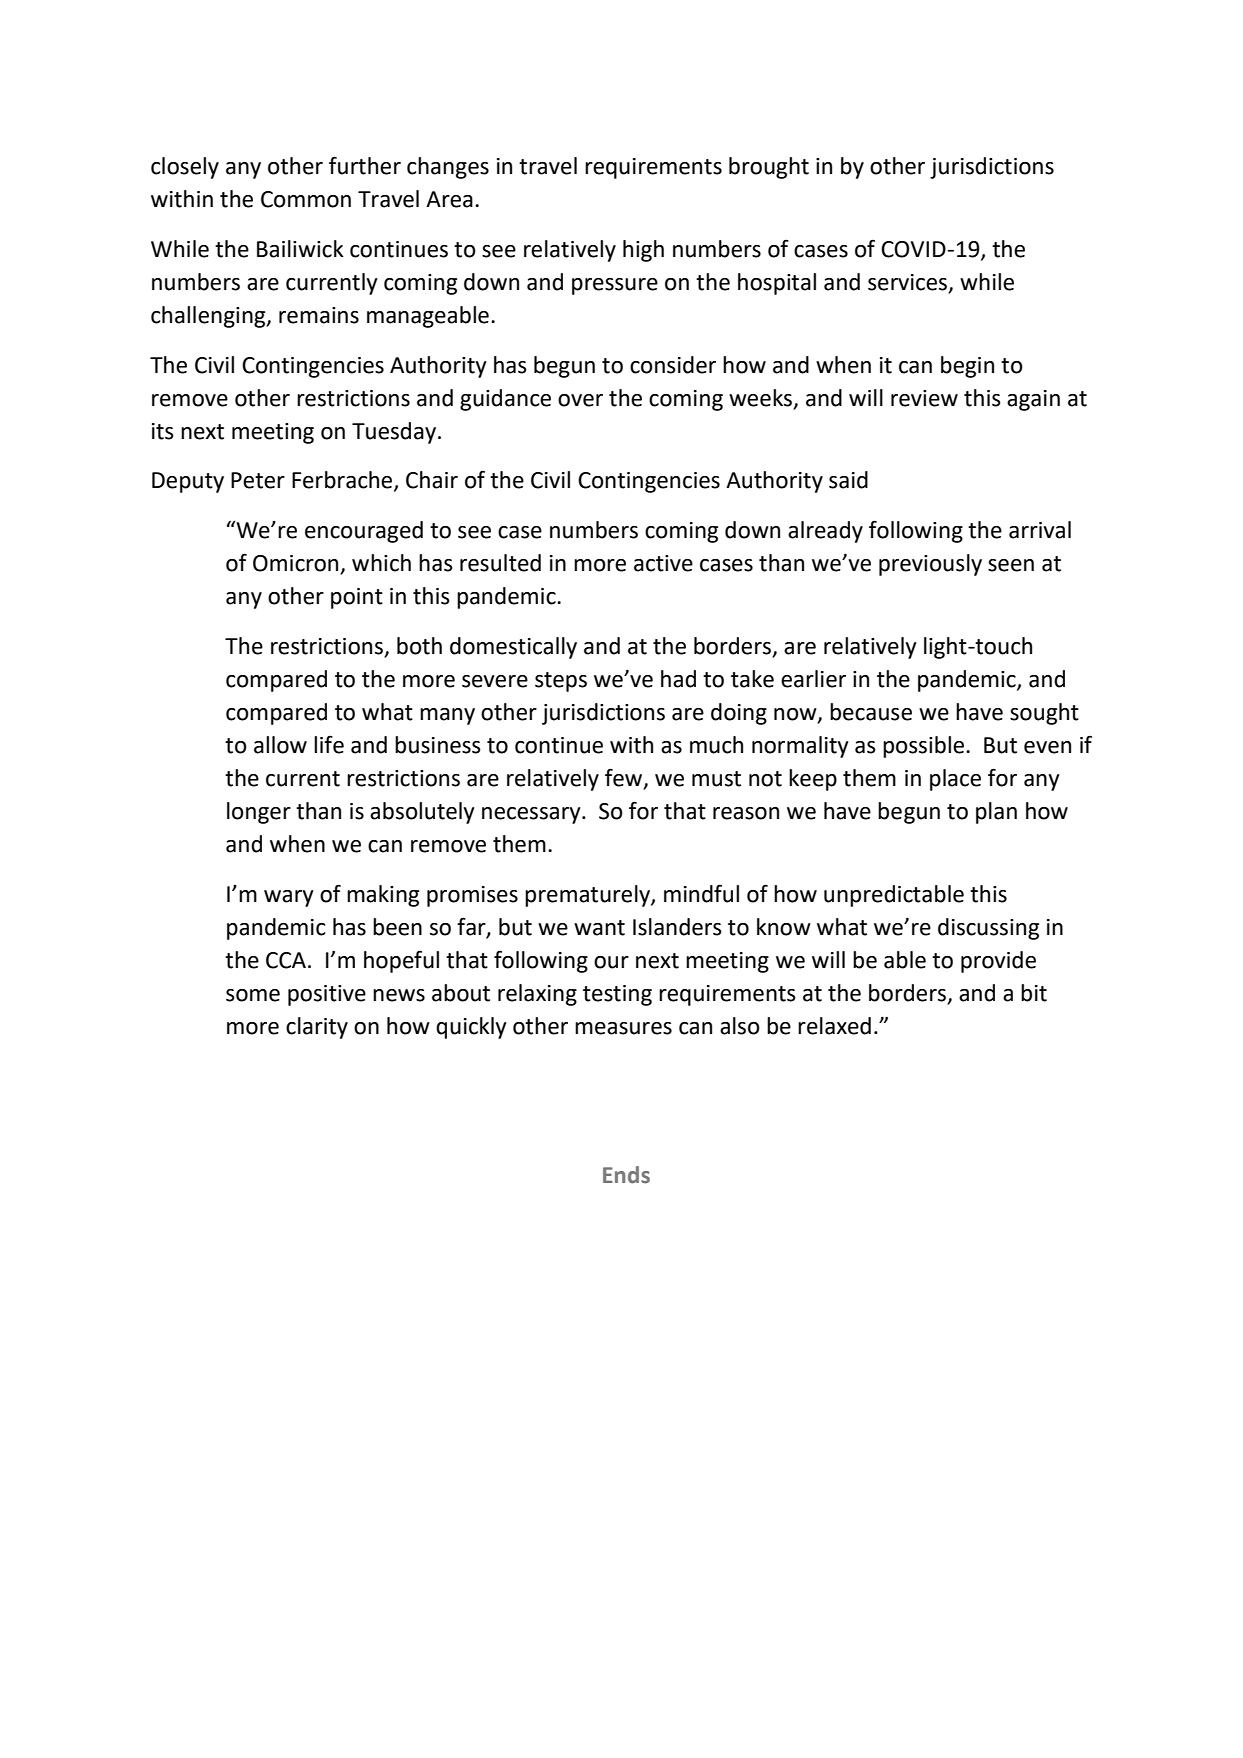  I want to click on previously, so click(930, 565).
